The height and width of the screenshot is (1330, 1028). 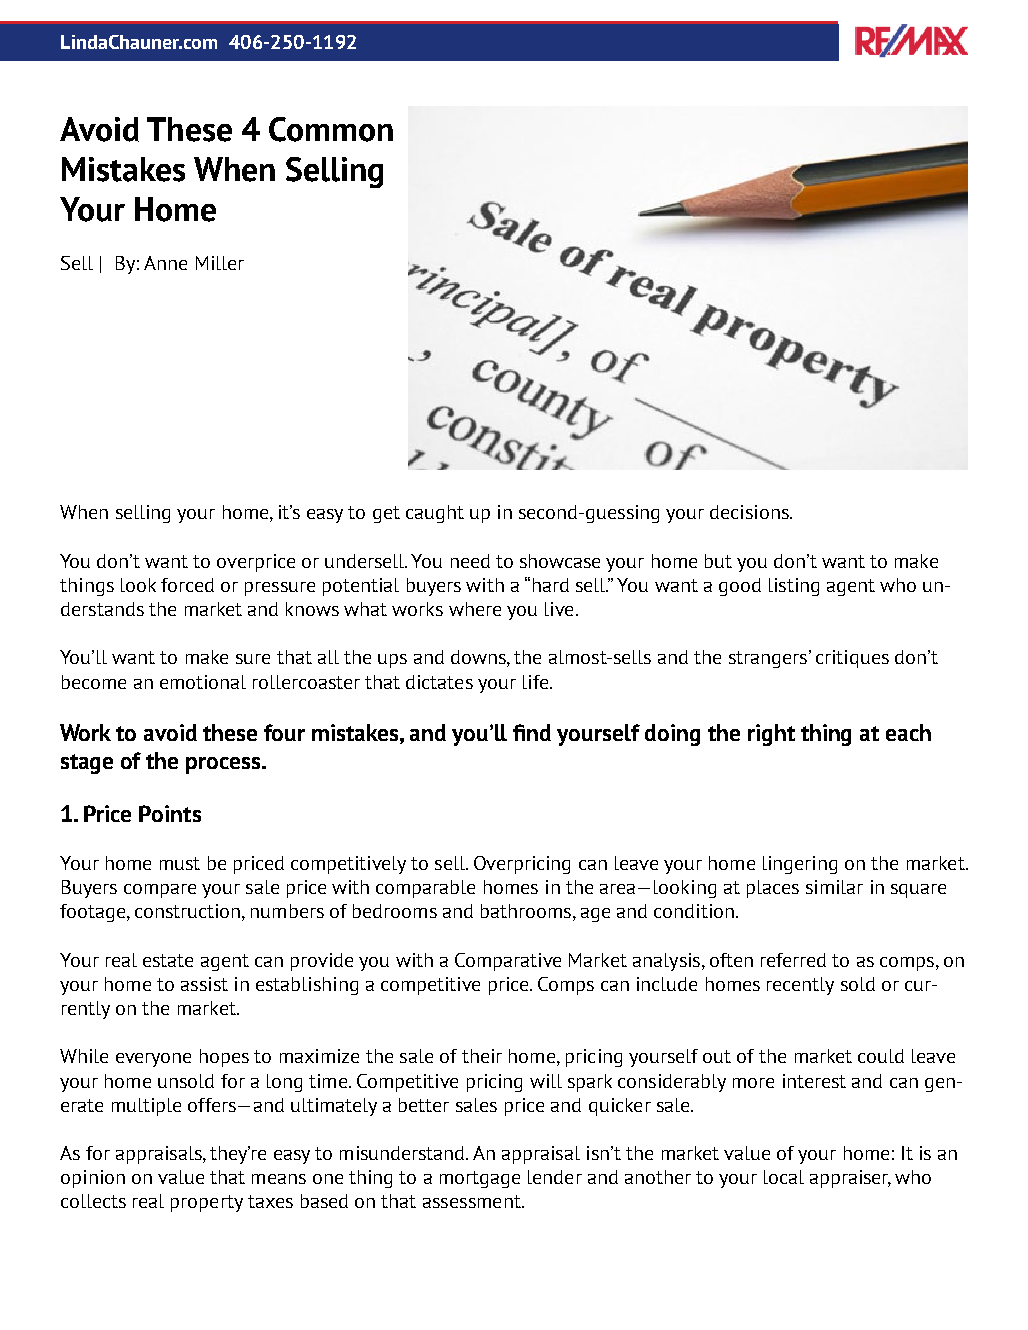 I want to click on Miller, so click(x=220, y=263).
